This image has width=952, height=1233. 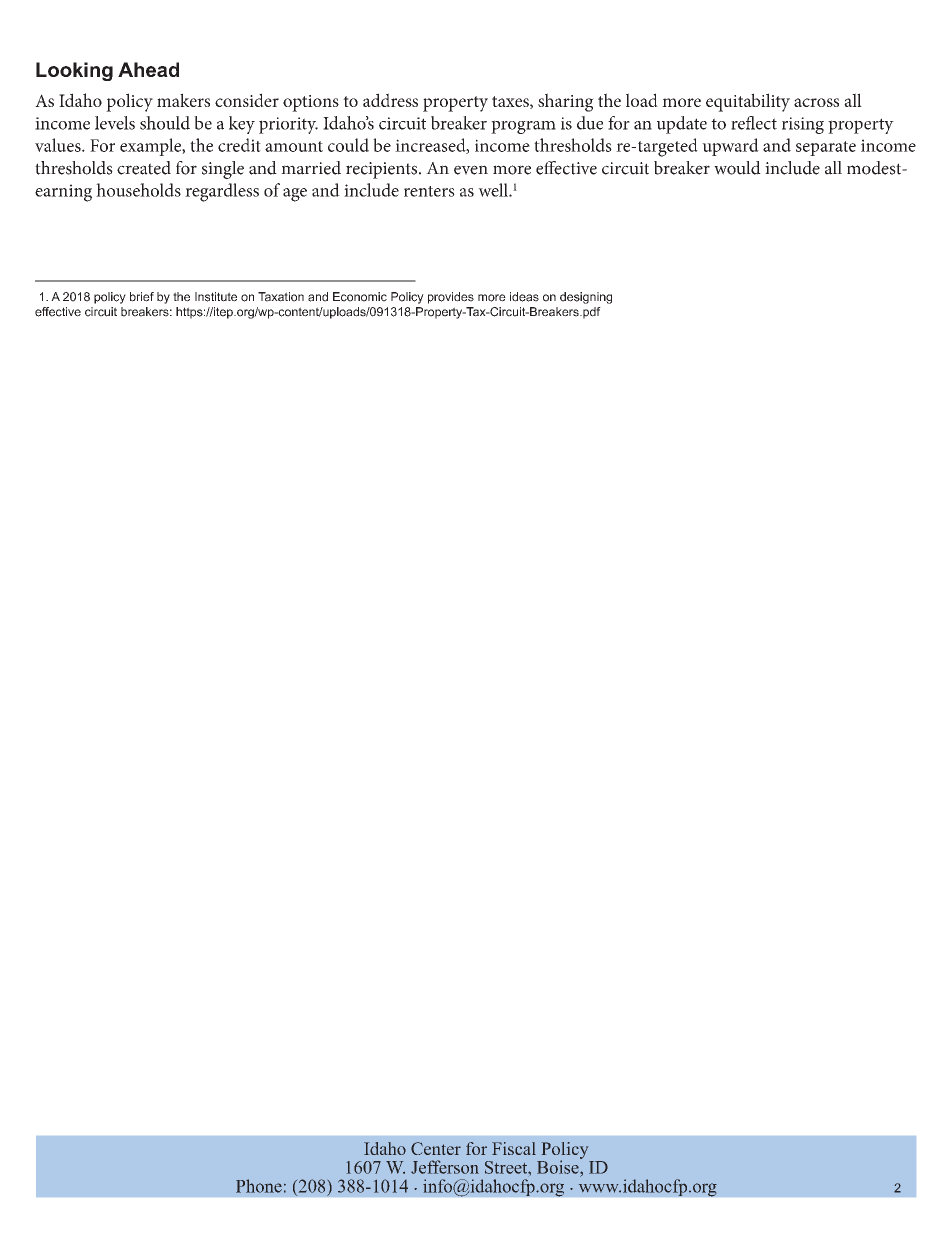 What do you see at coordinates (748, 102) in the image?
I see `equitability` at bounding box center [748, 102].
